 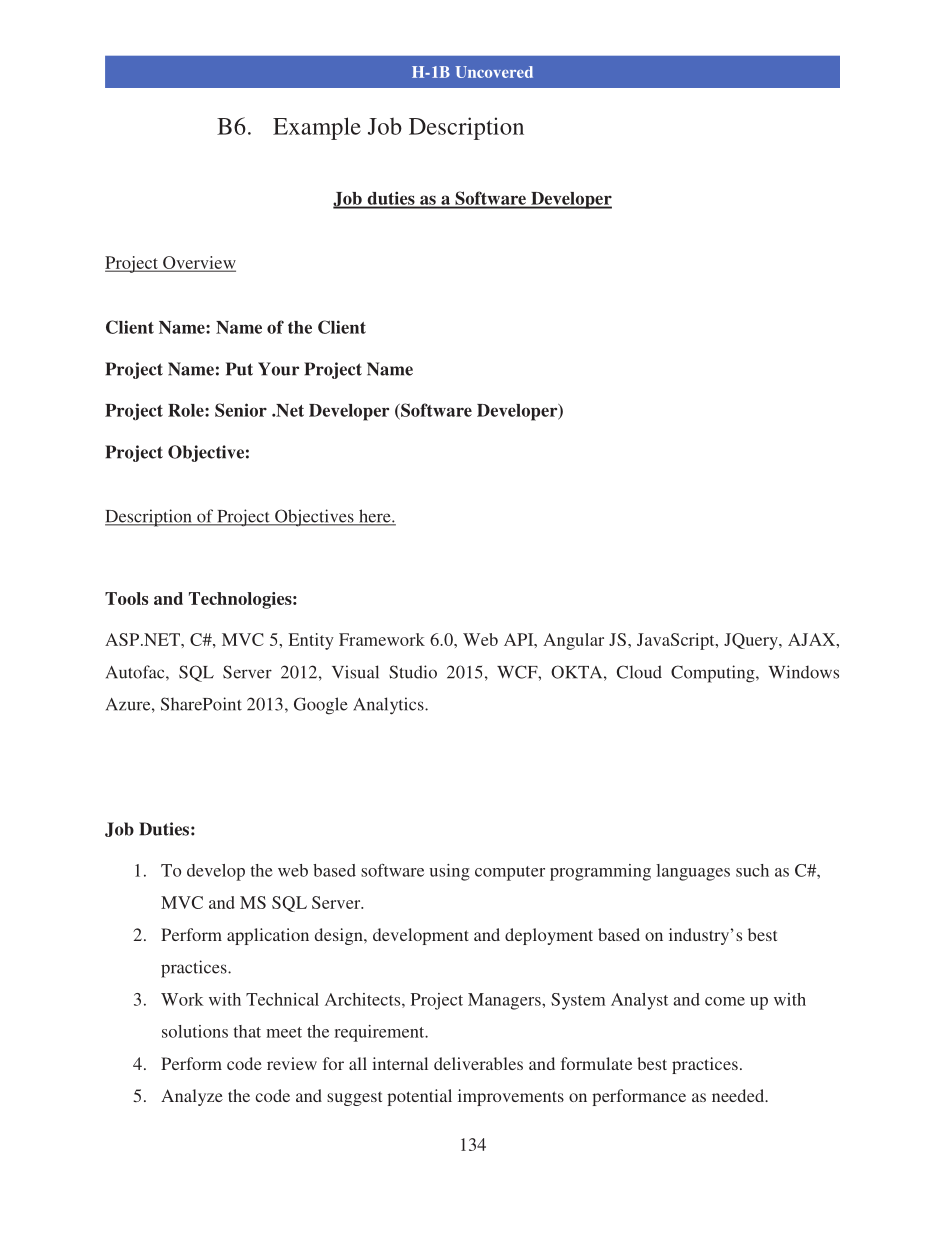 What do you see at coordinates (413, 672) in the screenshot?
I see `Studio` at bounding box center [413, 672].
